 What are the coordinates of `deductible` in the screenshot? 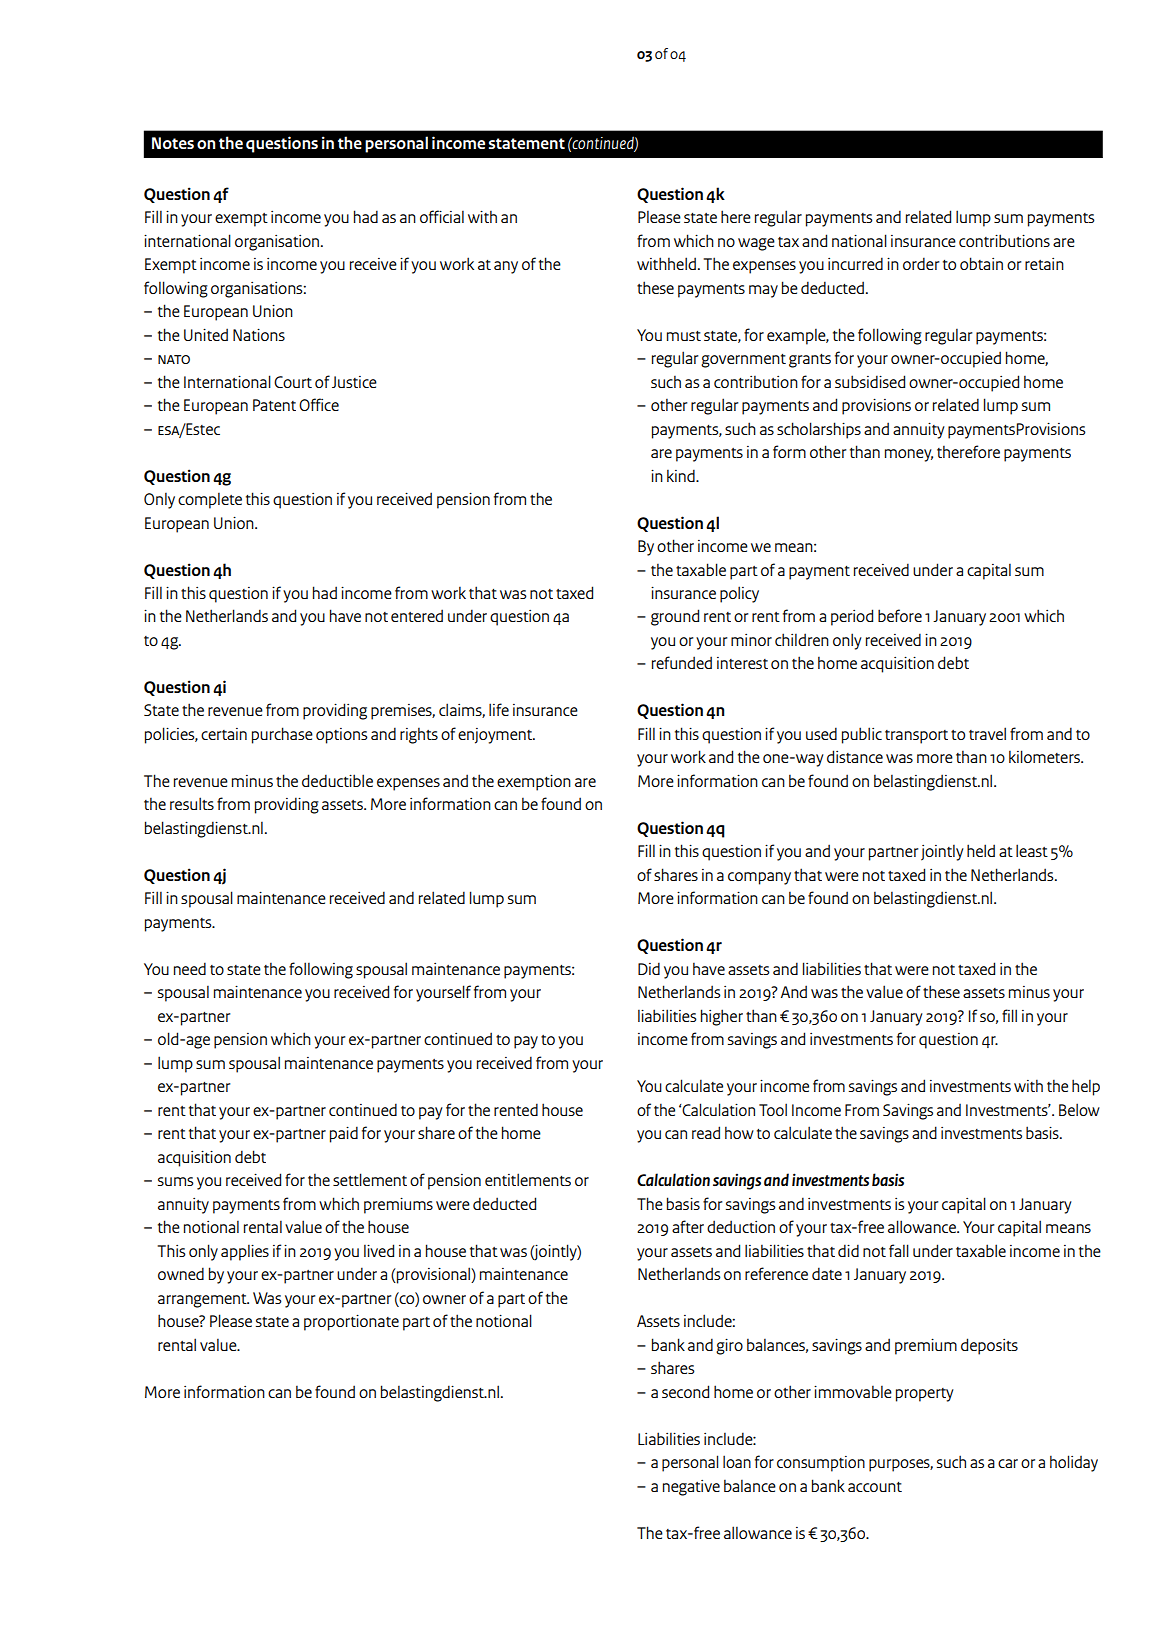 It's located at (337, 780).
